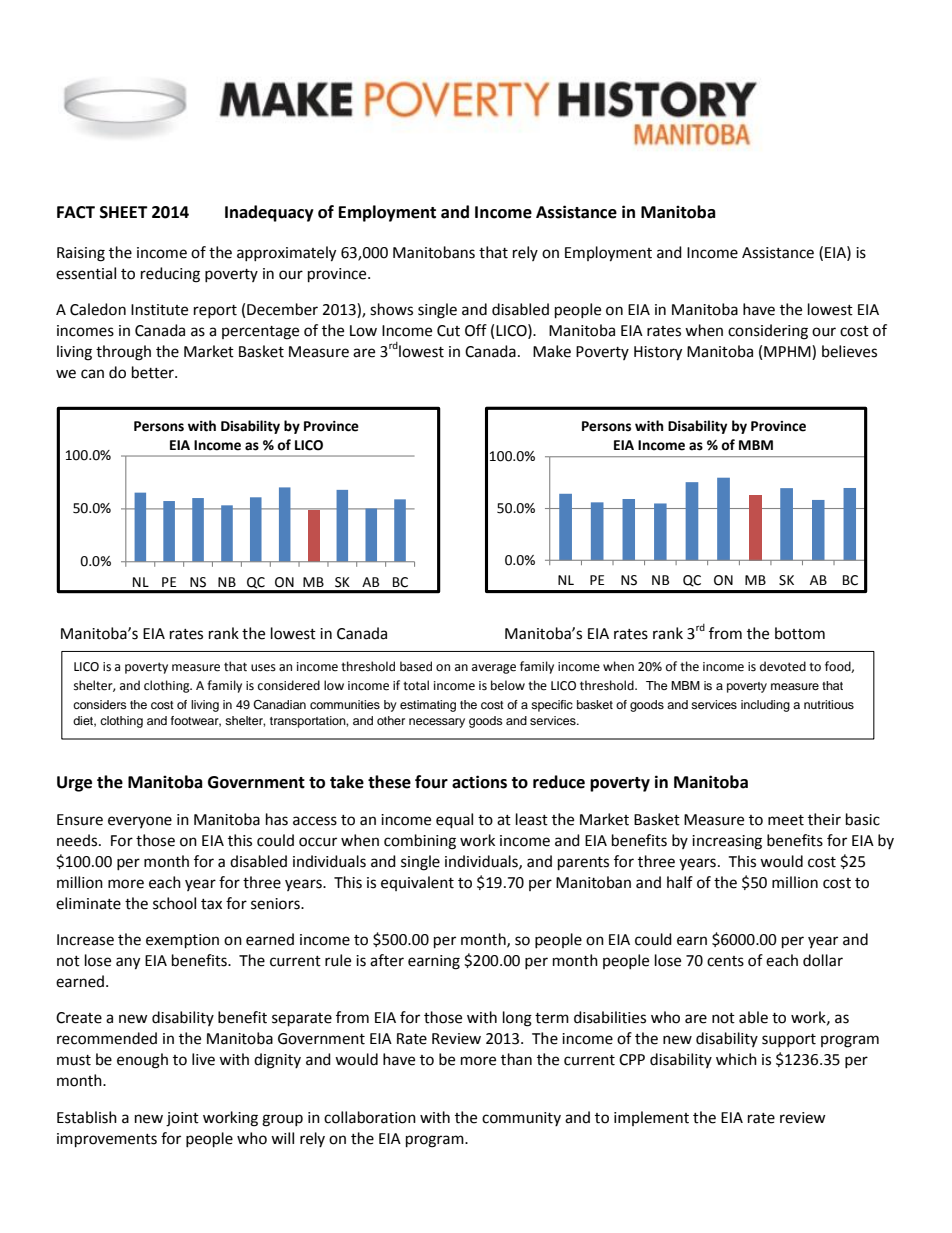 The image size is (952, 1233). What do you see at coordinates (182, 1119) in the page?
I see `joint` at bounding box center [182, 1119].
